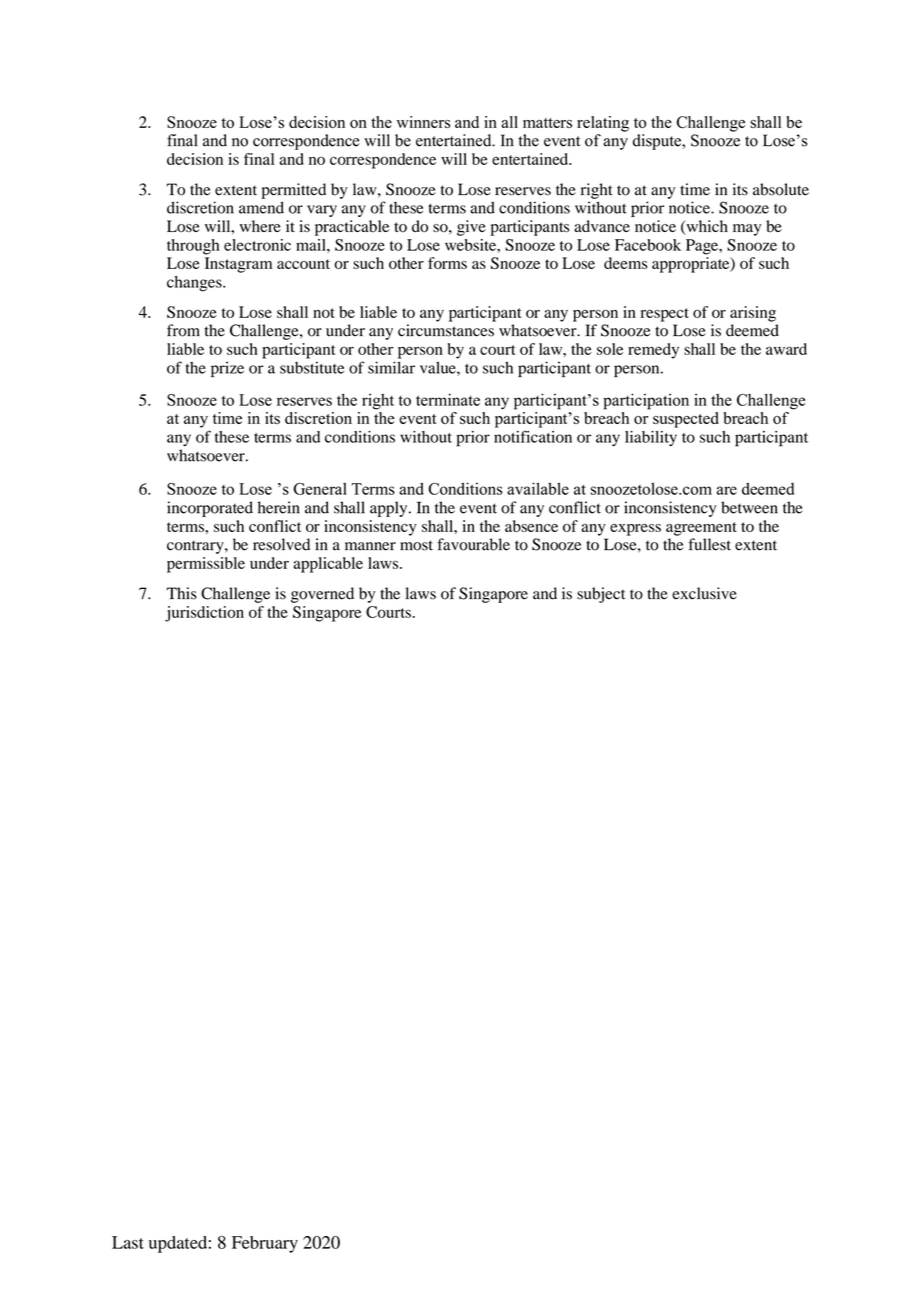 This screenshot has height=1308, width=924. Describe the element at coordinates (261, 207) in the screenshot. I see `amend` at that location.
